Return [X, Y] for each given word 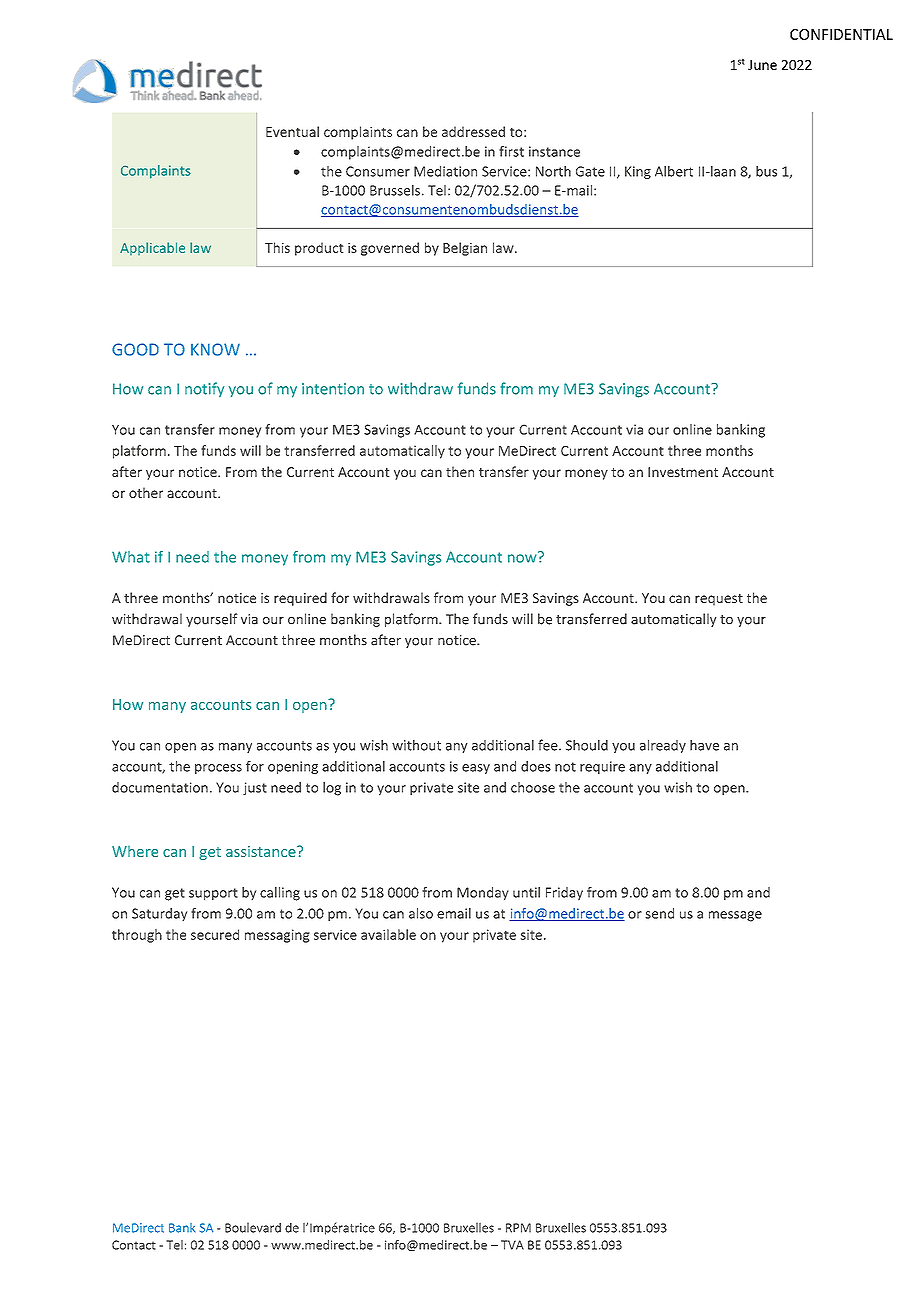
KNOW [215, 349]
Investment [683, 472]
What [131, 557]
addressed [473, 131]
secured [215, 934]
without [416, 745]
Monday [483, 893]
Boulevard [253, 1227]
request [719, 600]
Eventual [292, 131]
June [762, 65]
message [735, 916]
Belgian [465, 249]
